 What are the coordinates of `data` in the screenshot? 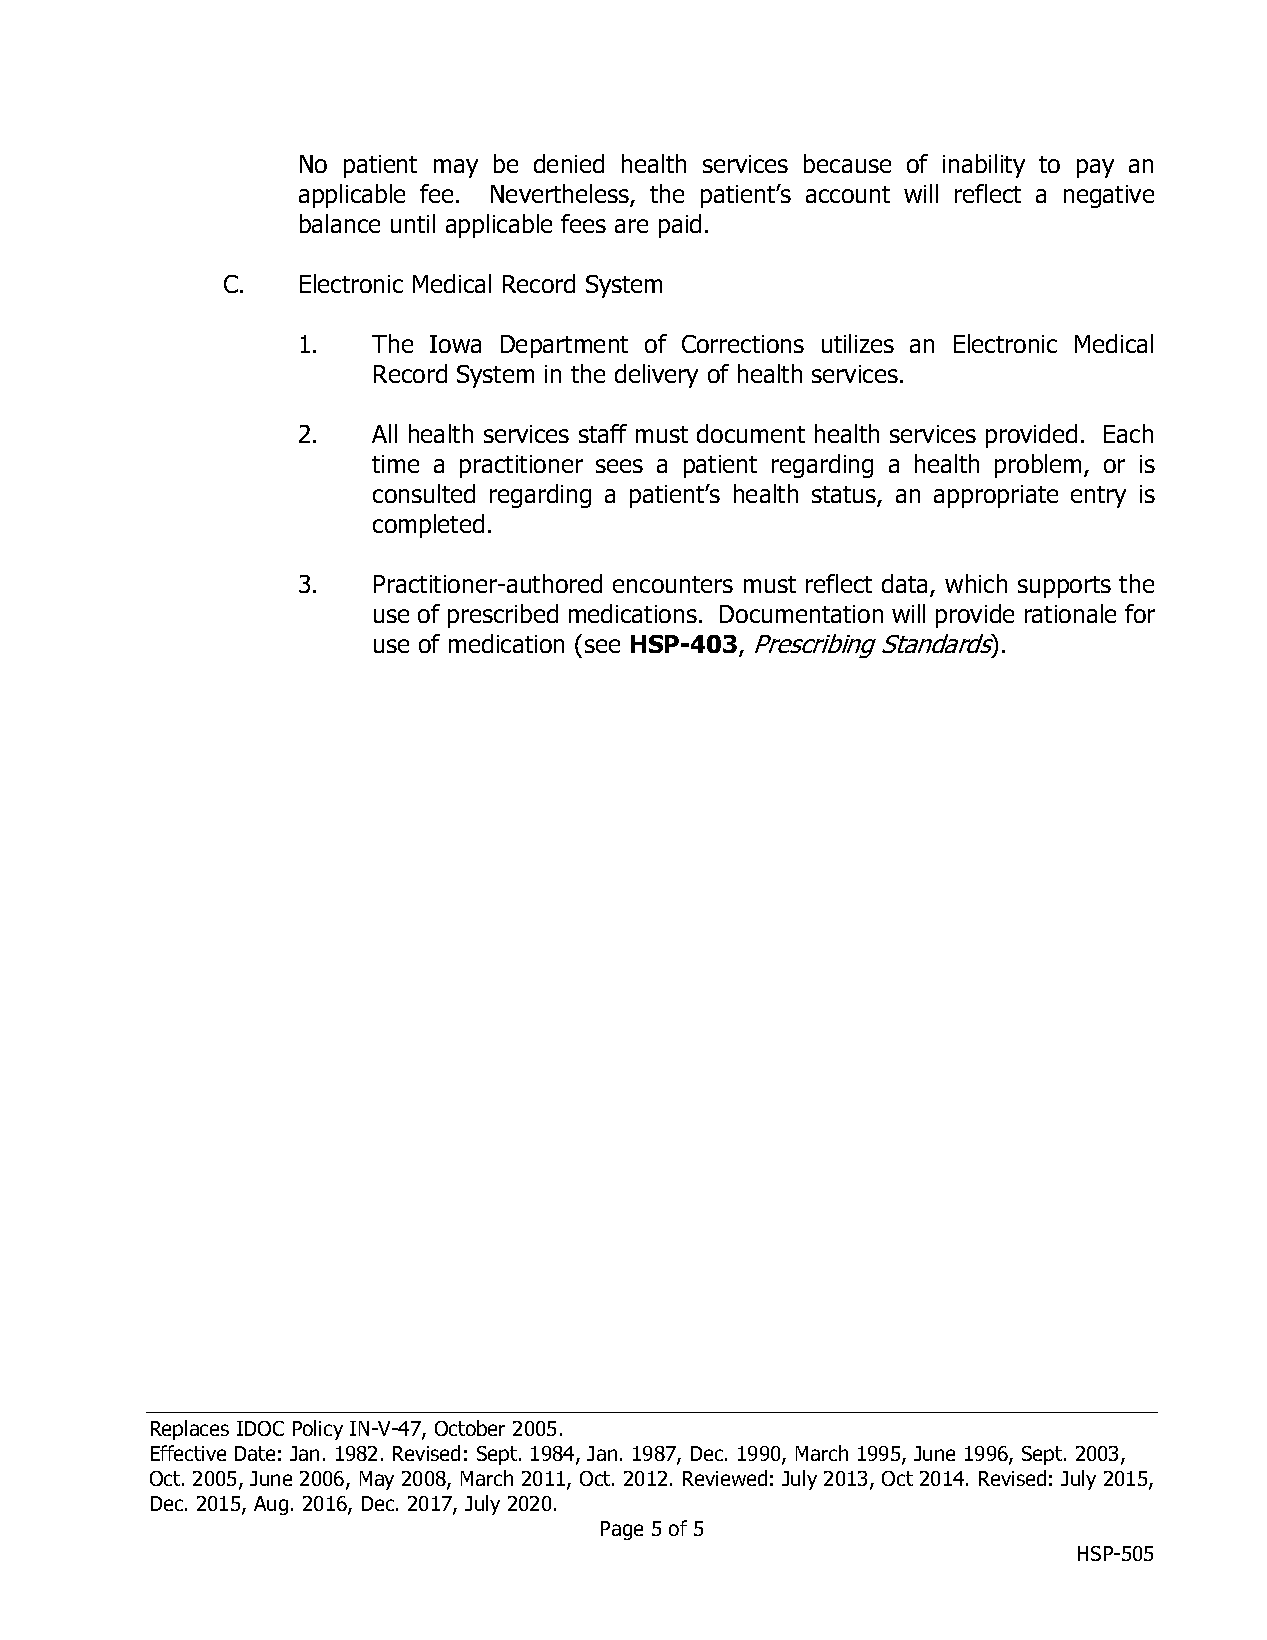 It's located at (906, 585).
